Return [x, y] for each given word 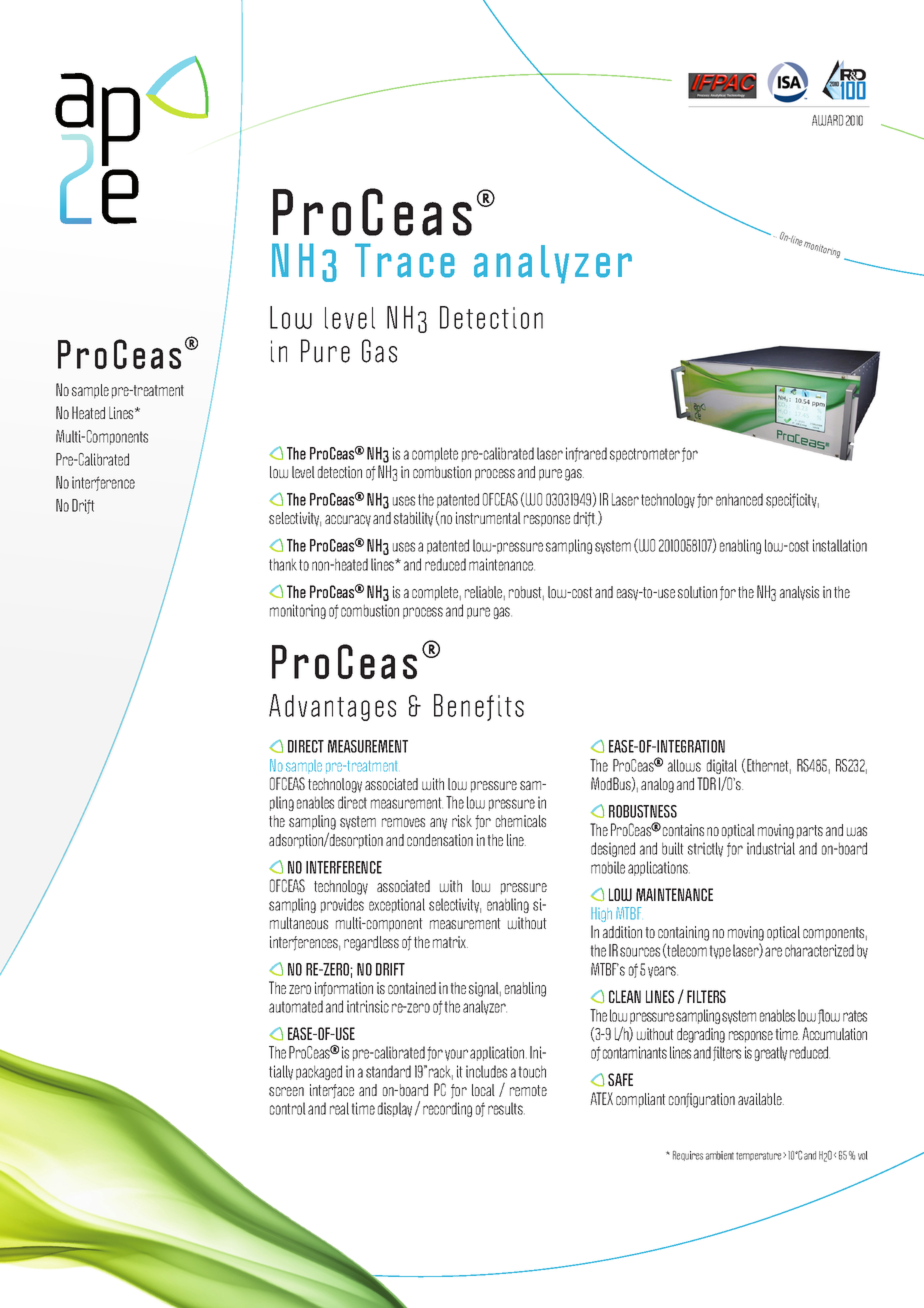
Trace [405, 260]
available [761, 1099]
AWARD [827, 120]
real [339, 1108]
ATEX [601, 1098]
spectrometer [645, 455]
